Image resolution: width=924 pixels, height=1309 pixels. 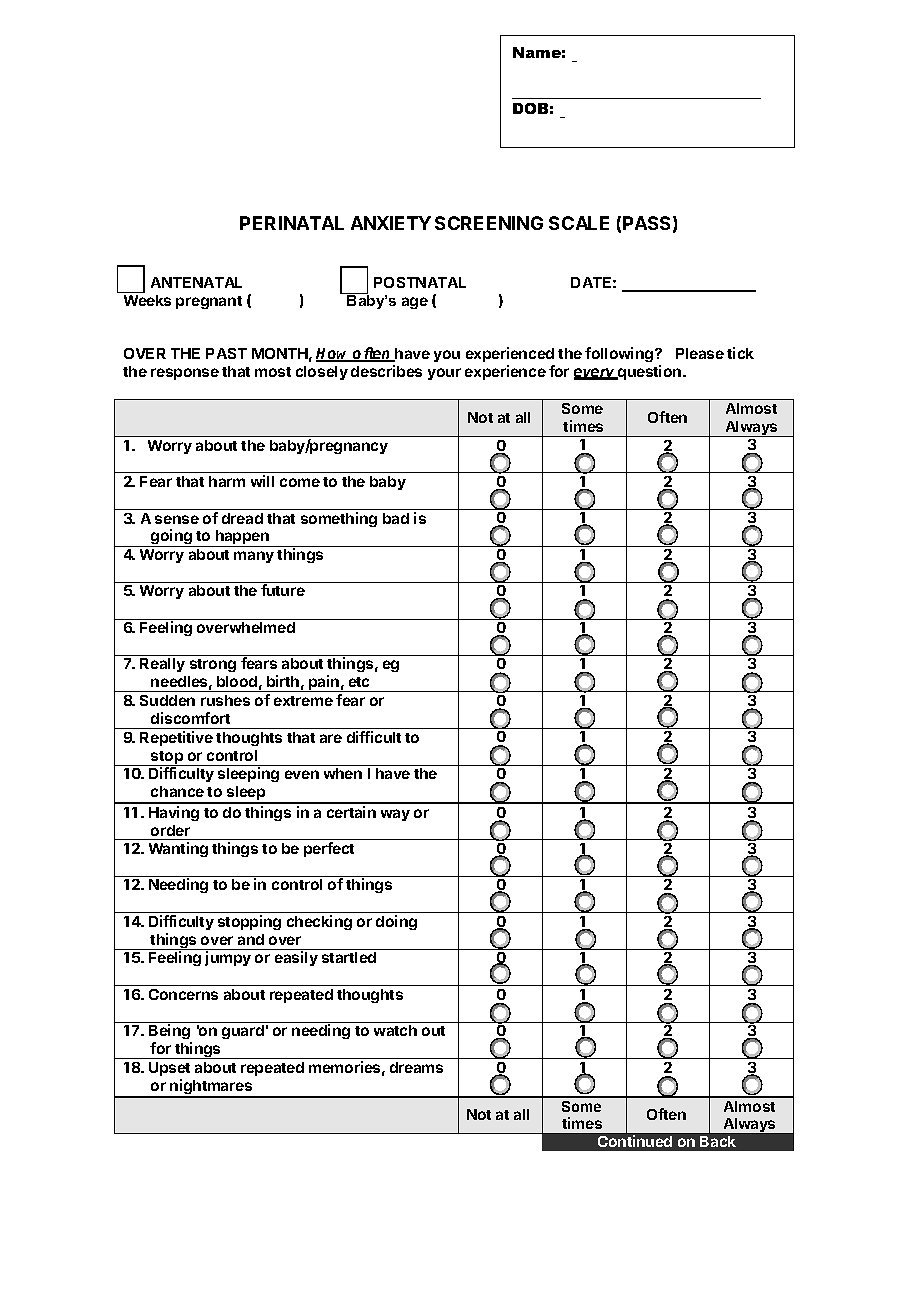 What do you see at coordinates (225, 700) in the page?
I see `rushes` at bounding box center [225, 700].
